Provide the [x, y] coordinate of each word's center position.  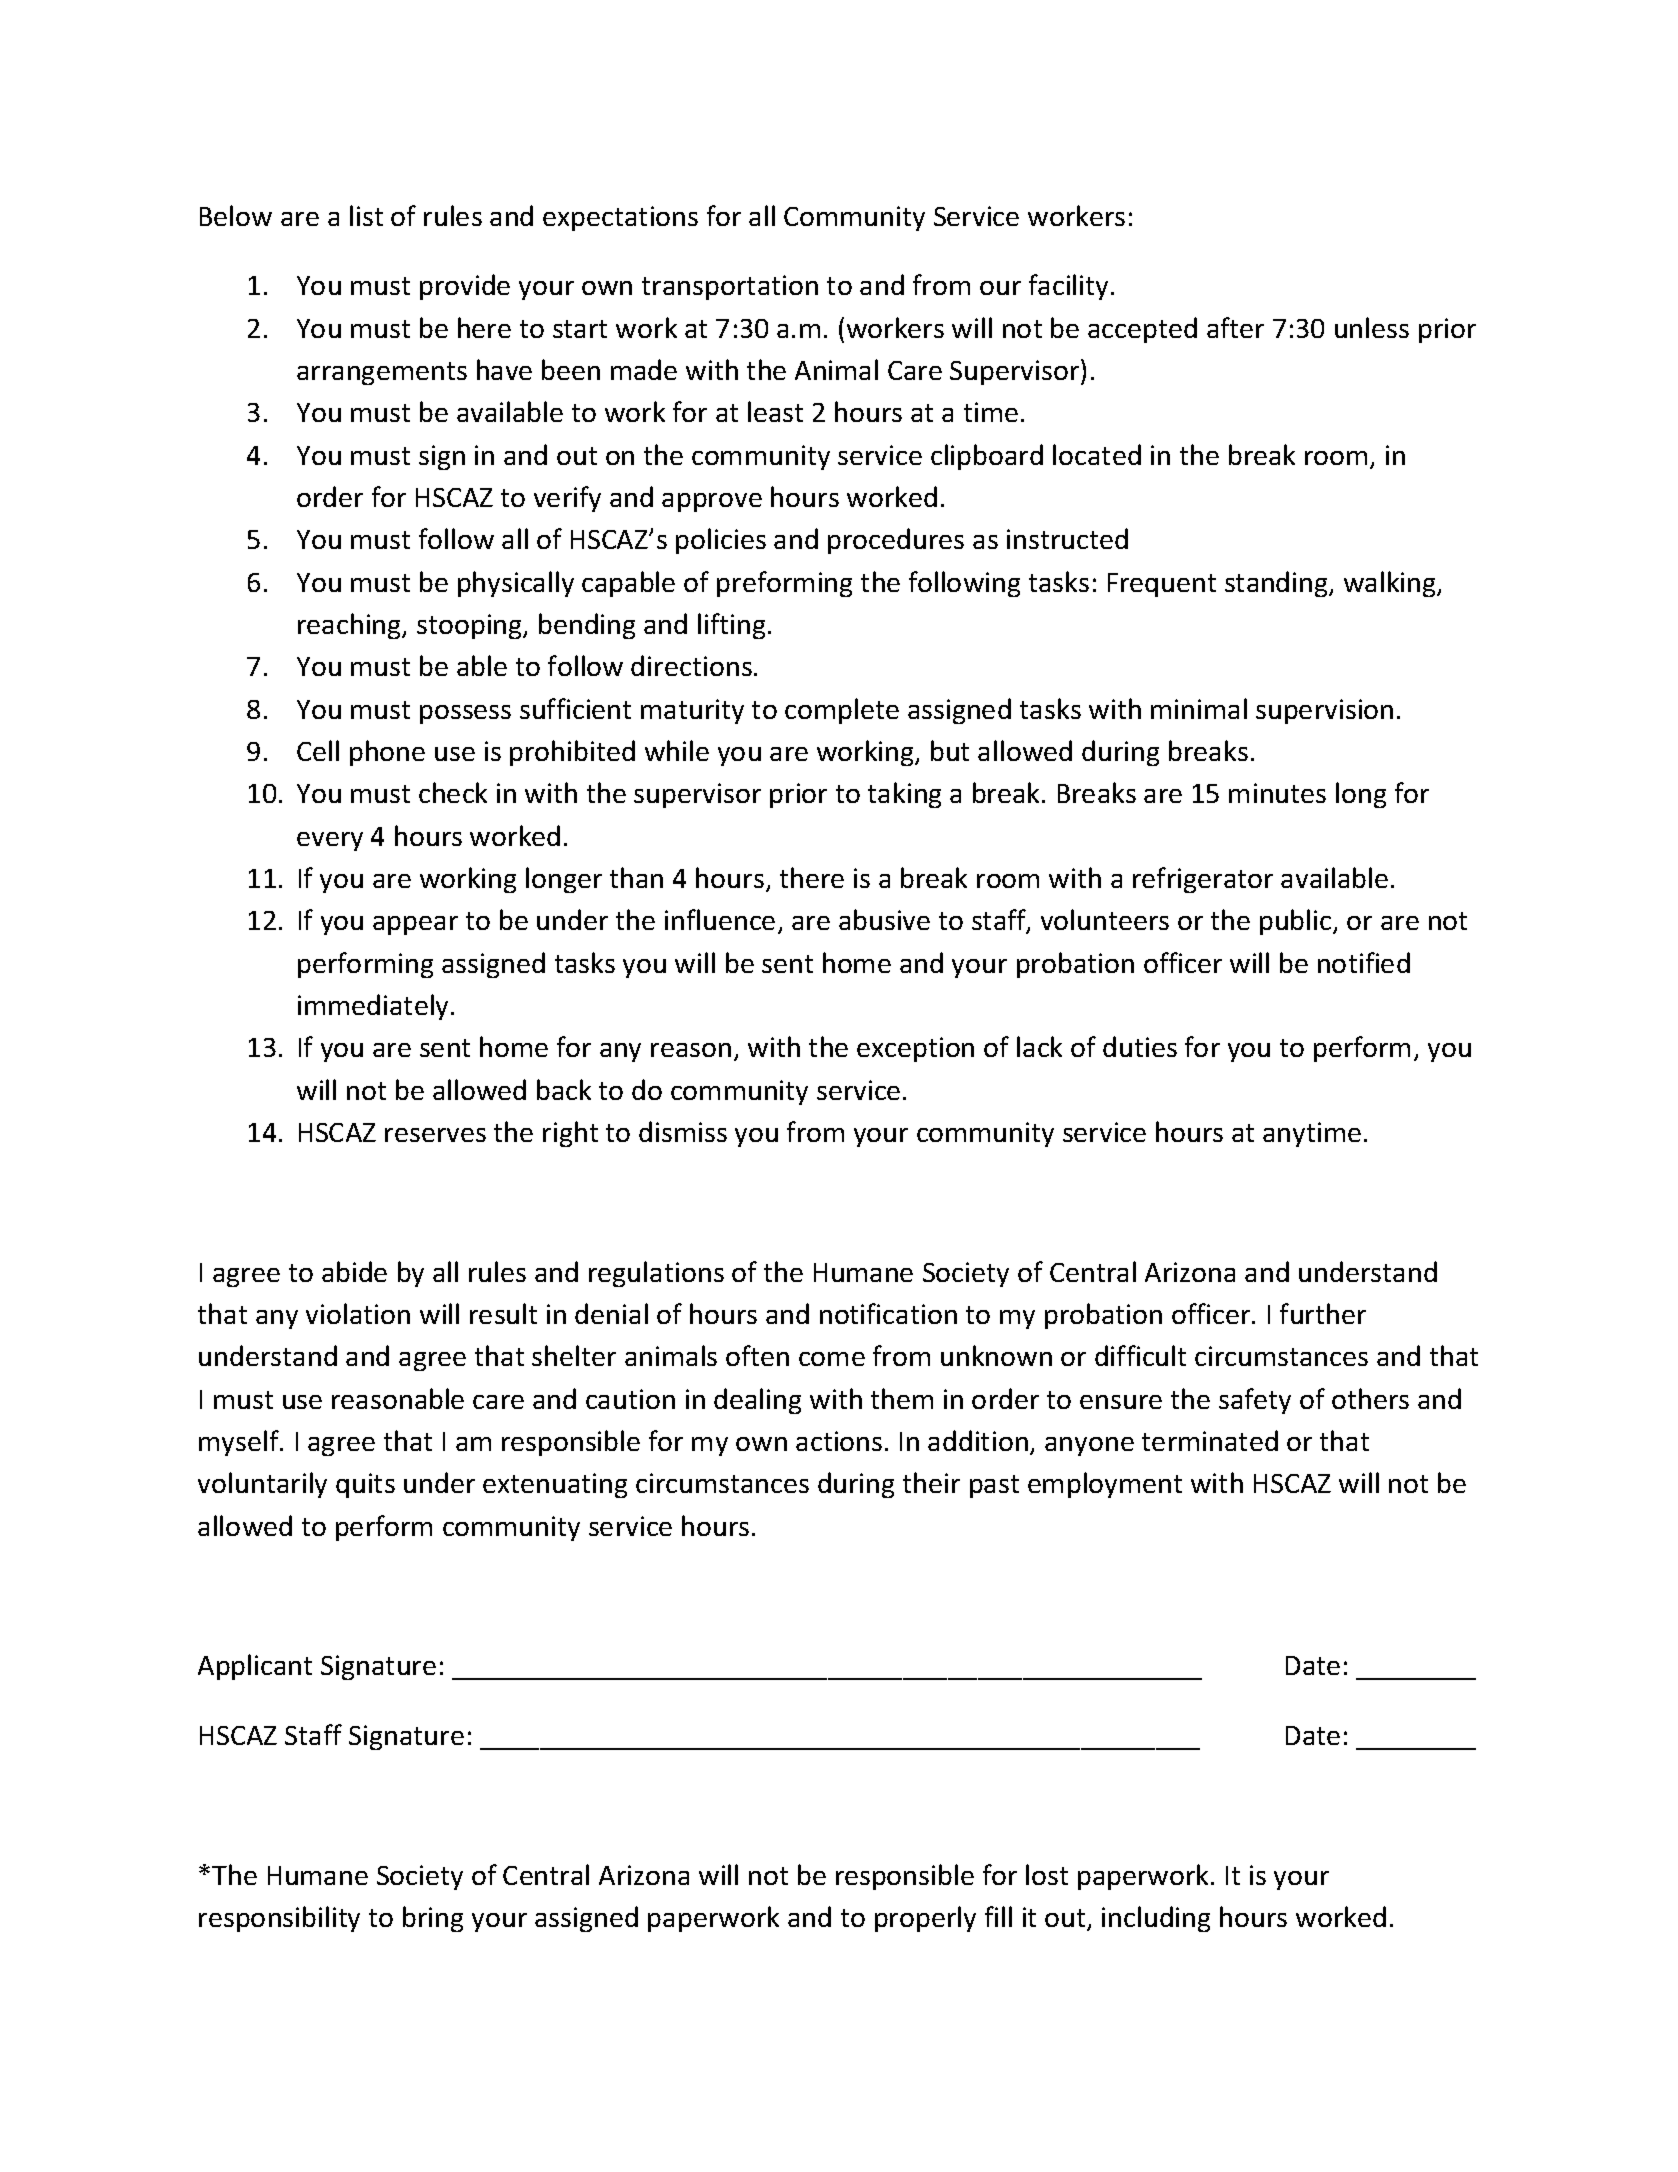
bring [433, 1919]
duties [1140, 1046]
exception [915, 1049]
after [1235, 327]
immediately [373, 1007]
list [366, 215]
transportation [730, 287]
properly [925, 1919]
